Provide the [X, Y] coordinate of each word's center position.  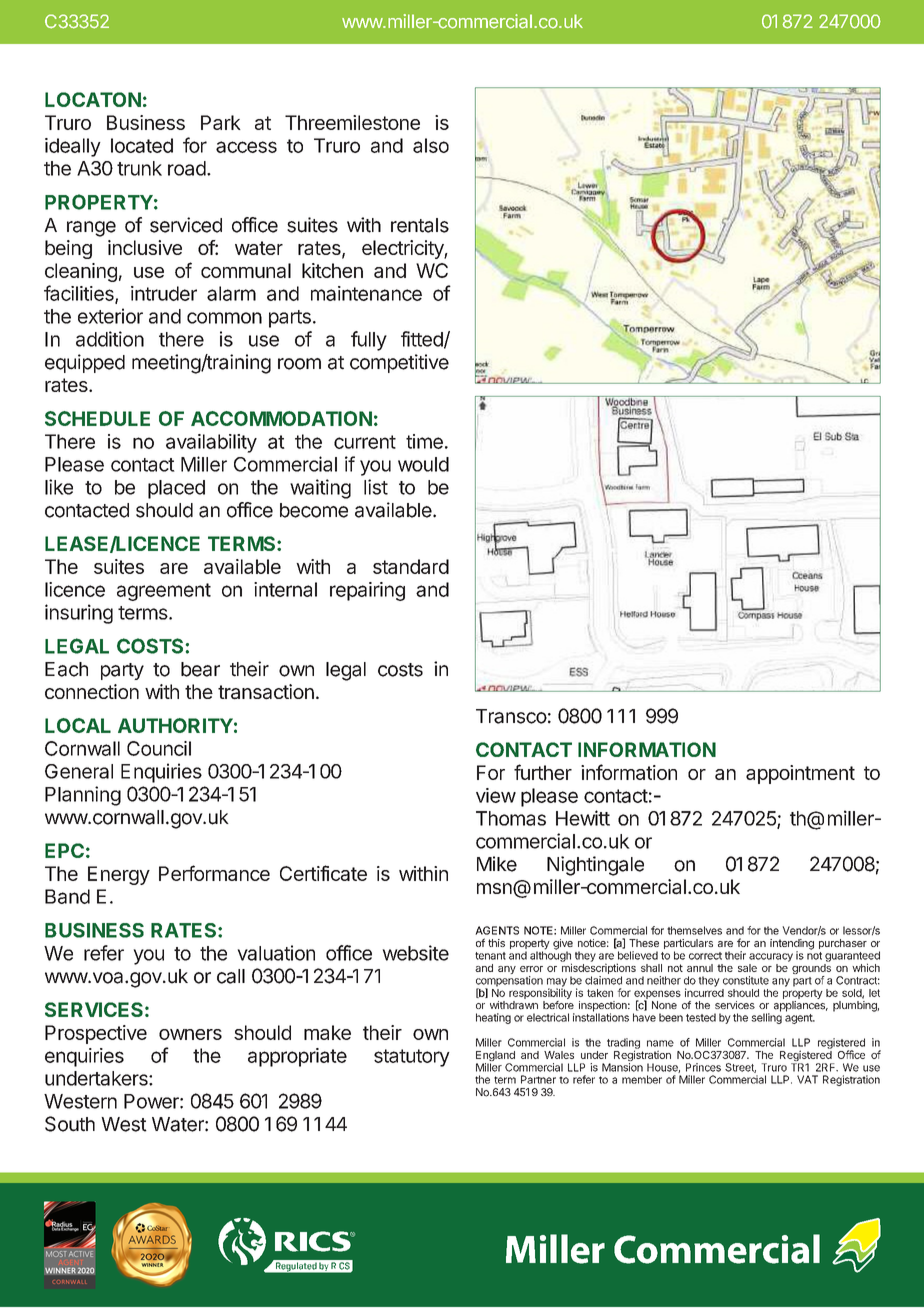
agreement [164, 592]
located [142, 145]
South [70, 1124]
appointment [800, 774]
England [495, 1057]
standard [411, 566]
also [431, 145]
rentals [420, 225]
